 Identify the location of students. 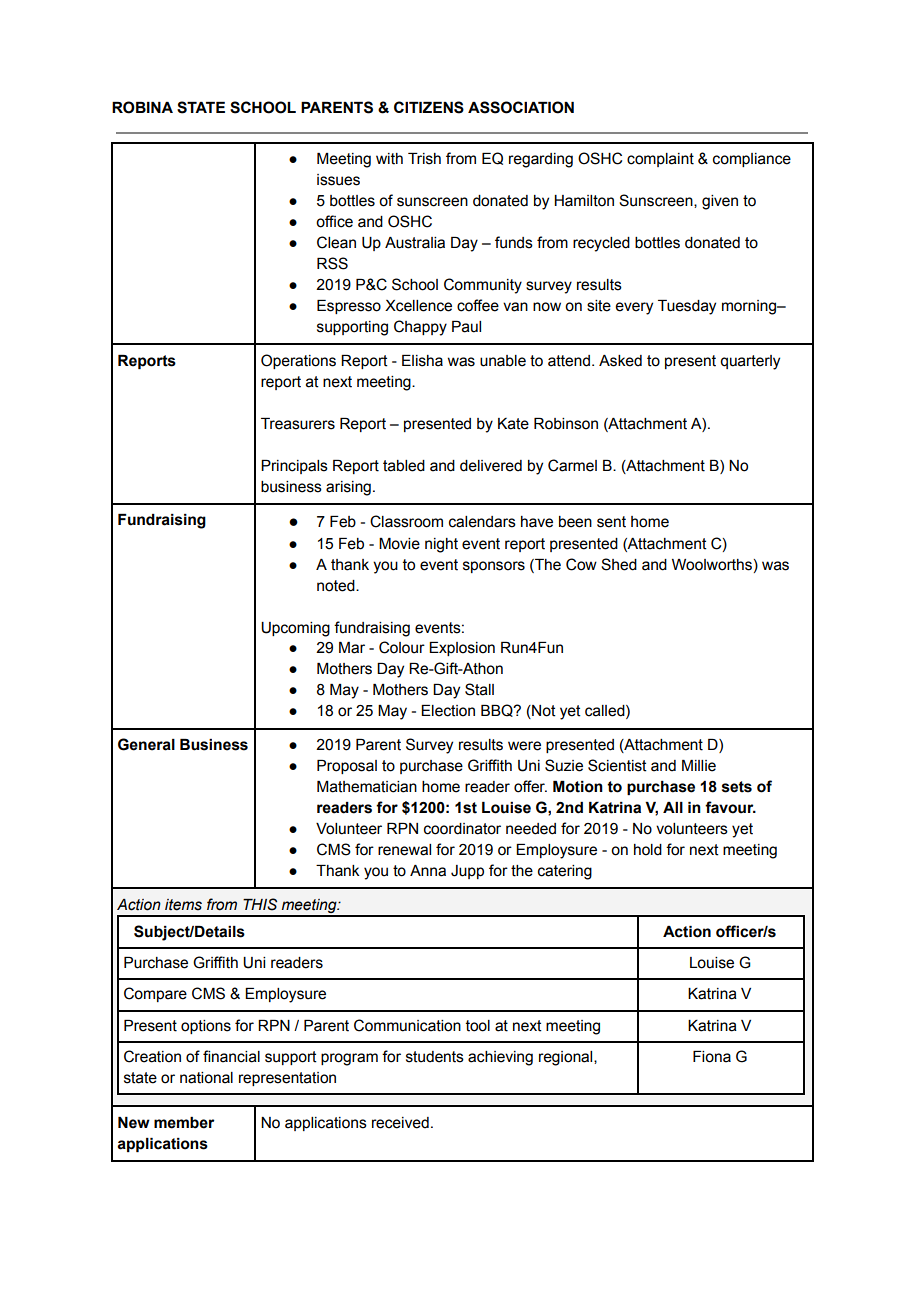
(435, 1057).
